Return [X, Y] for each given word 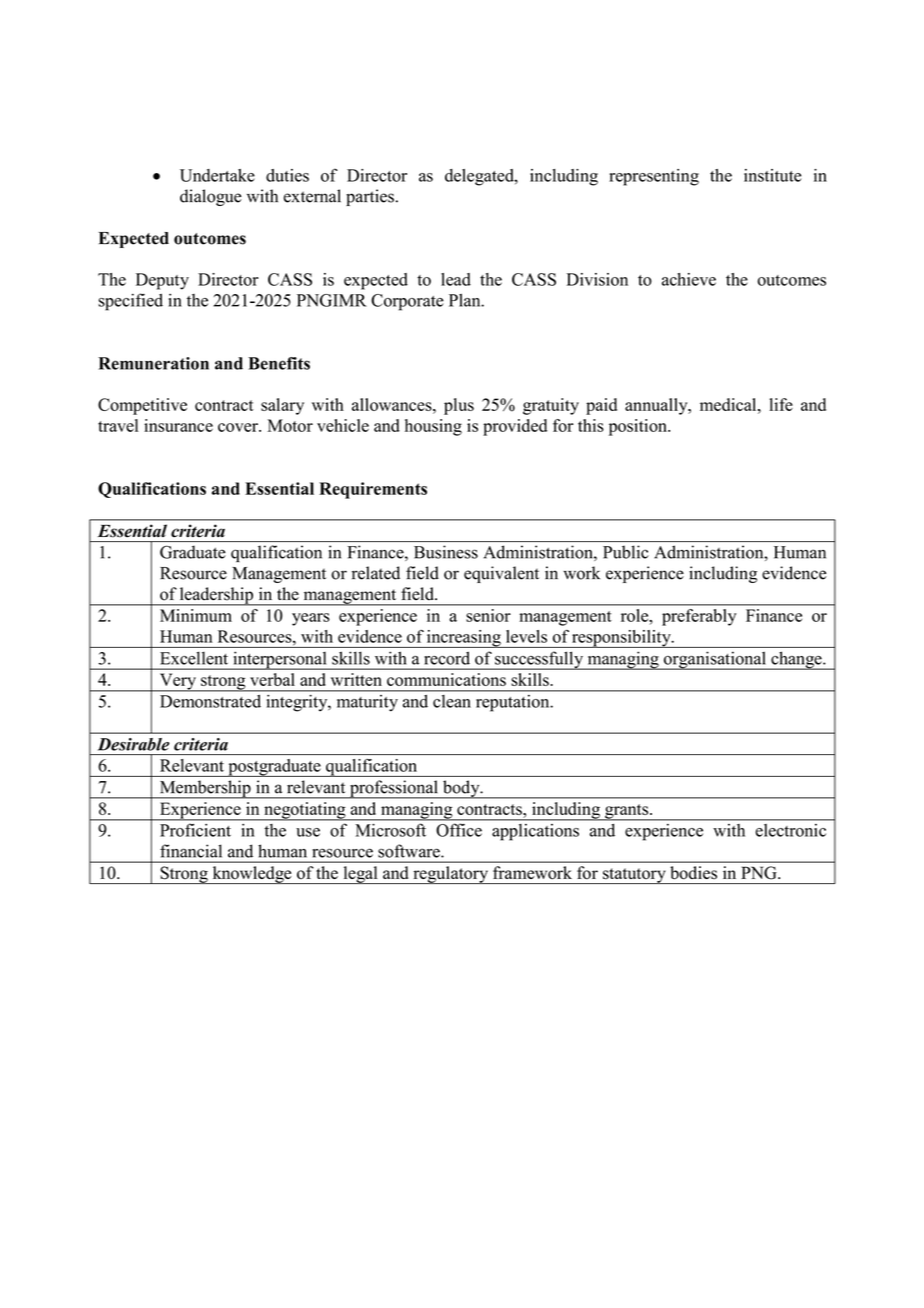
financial [191, 851]
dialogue [211, 197]
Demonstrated [211, 701]
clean [451, 701]
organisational [714, 660]
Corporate [407, 302]
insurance [178, 425]
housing [433, 427]
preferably [699, 617]
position [639, 427]
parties [370, 197]
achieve [689, 279]
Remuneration [153, 363]
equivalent [501, 574]
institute [772, 175]
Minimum [196, 615]
